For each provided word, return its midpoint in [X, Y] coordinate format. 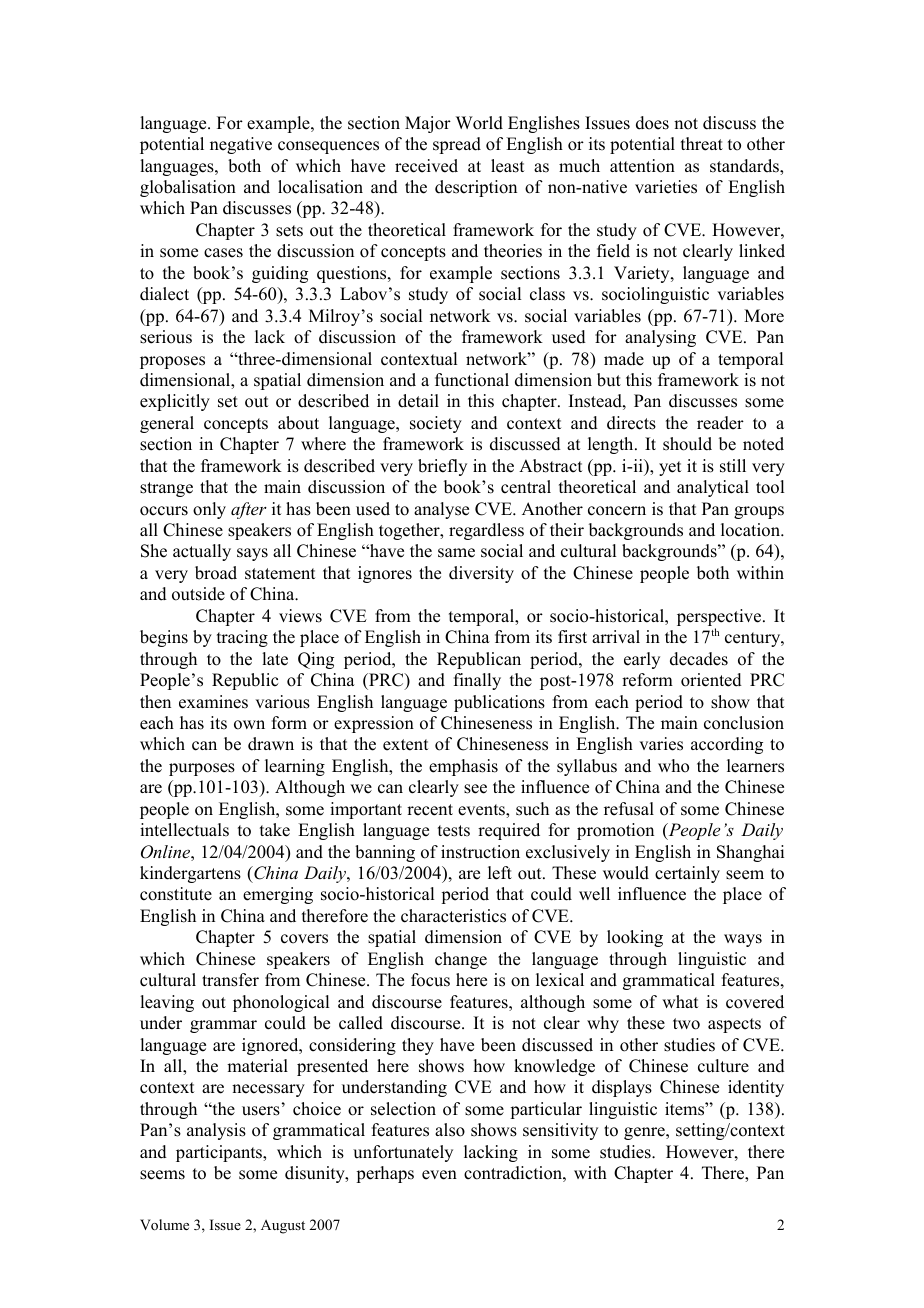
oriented [711, 680]
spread [457, 145]
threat [702, 144]
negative [241, 145]
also [450, 1130]
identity [756, 1088]
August [283, 1227]
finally [477, 681]
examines [213, 702]
